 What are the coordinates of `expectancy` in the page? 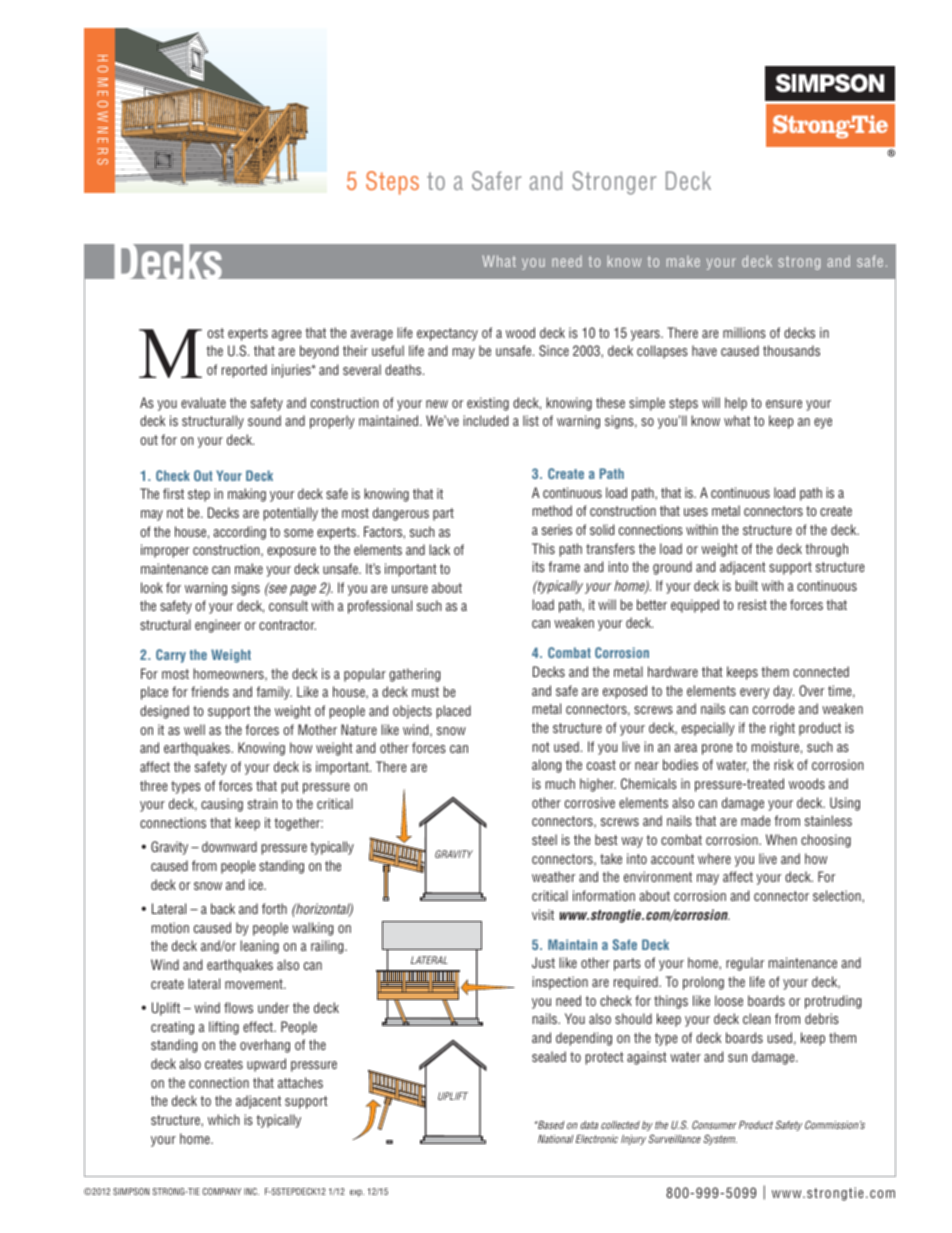 It's located at (447, 334).
